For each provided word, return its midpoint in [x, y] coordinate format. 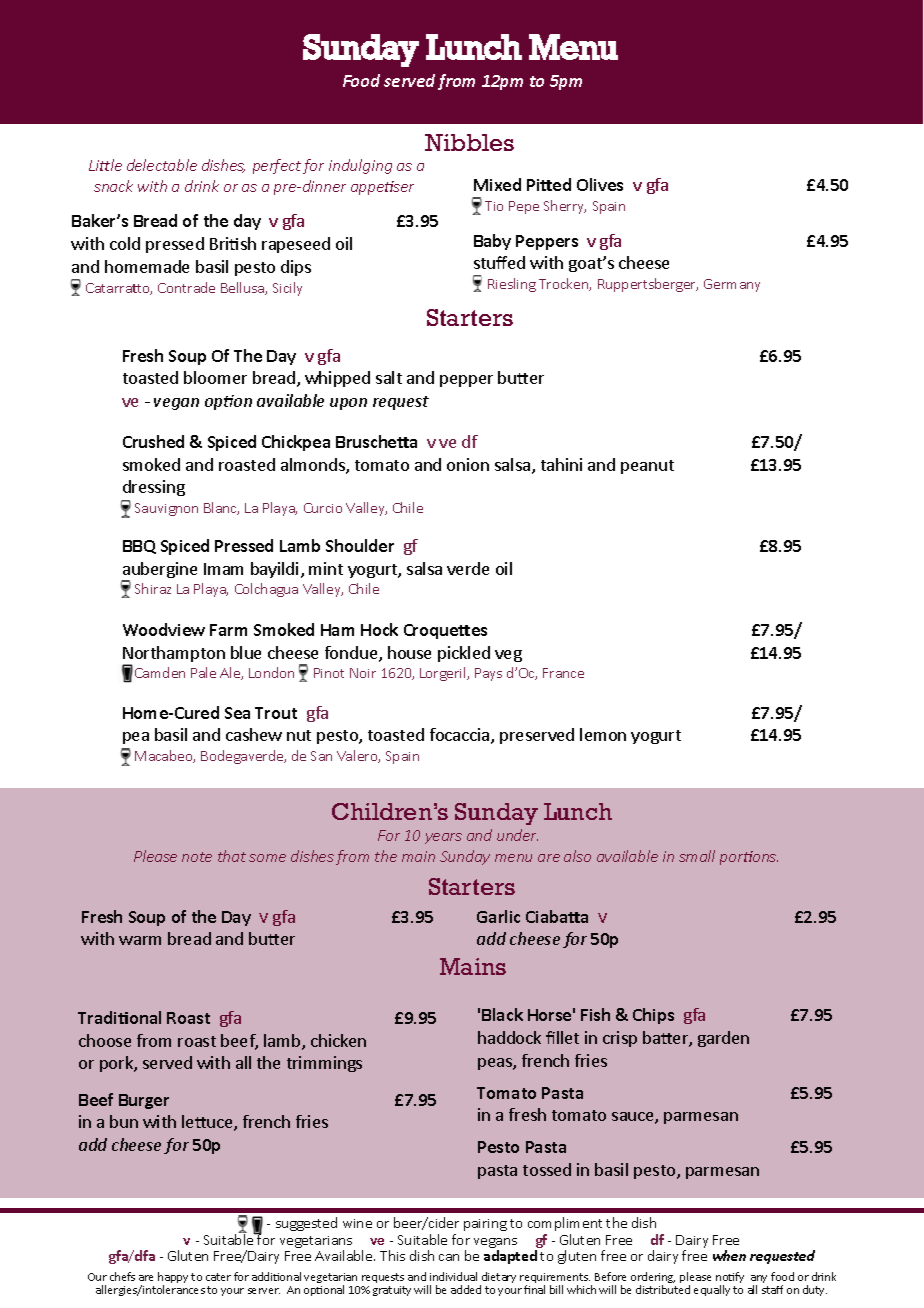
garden [723, 1039]
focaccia [461, 736]
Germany [732, 285]
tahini [561, 464]
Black [502, 1014]
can [449, 1257]
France [563, 673]
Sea [237, 713]
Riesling [512, 285]
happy [173, 1279]
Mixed [497, 184]
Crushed [153, 441]
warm [140, 940]
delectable [162, 165]
